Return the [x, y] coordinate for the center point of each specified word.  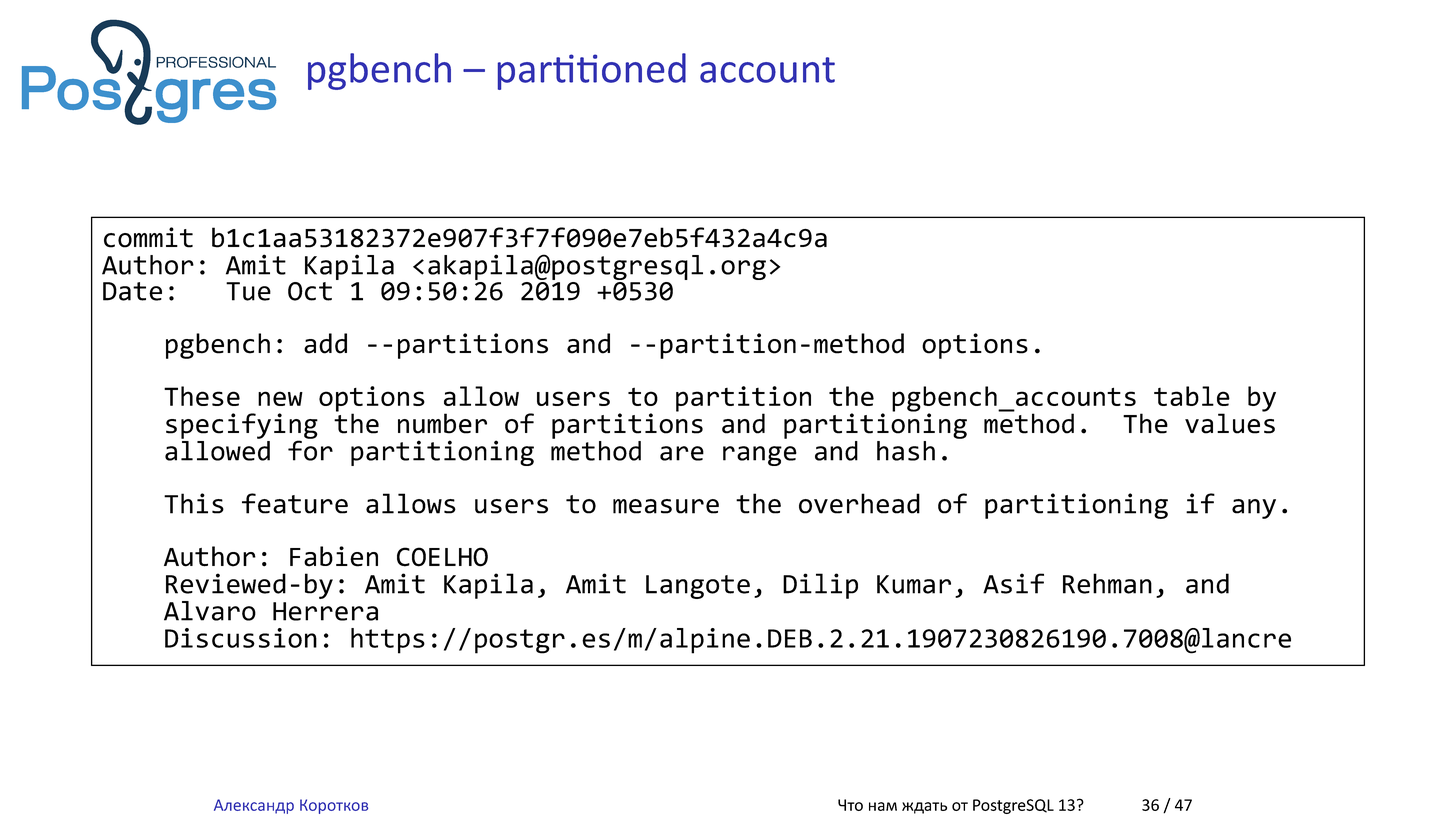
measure [666, 506]
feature [295, 503]
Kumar [914, 584]
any [1254, 509]
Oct [310, 291]
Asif [1013, 583]
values [1230, 422]
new [280, 398]
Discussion [241, 638]
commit [148, 237]
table [1192, 396]
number [442, 423]
